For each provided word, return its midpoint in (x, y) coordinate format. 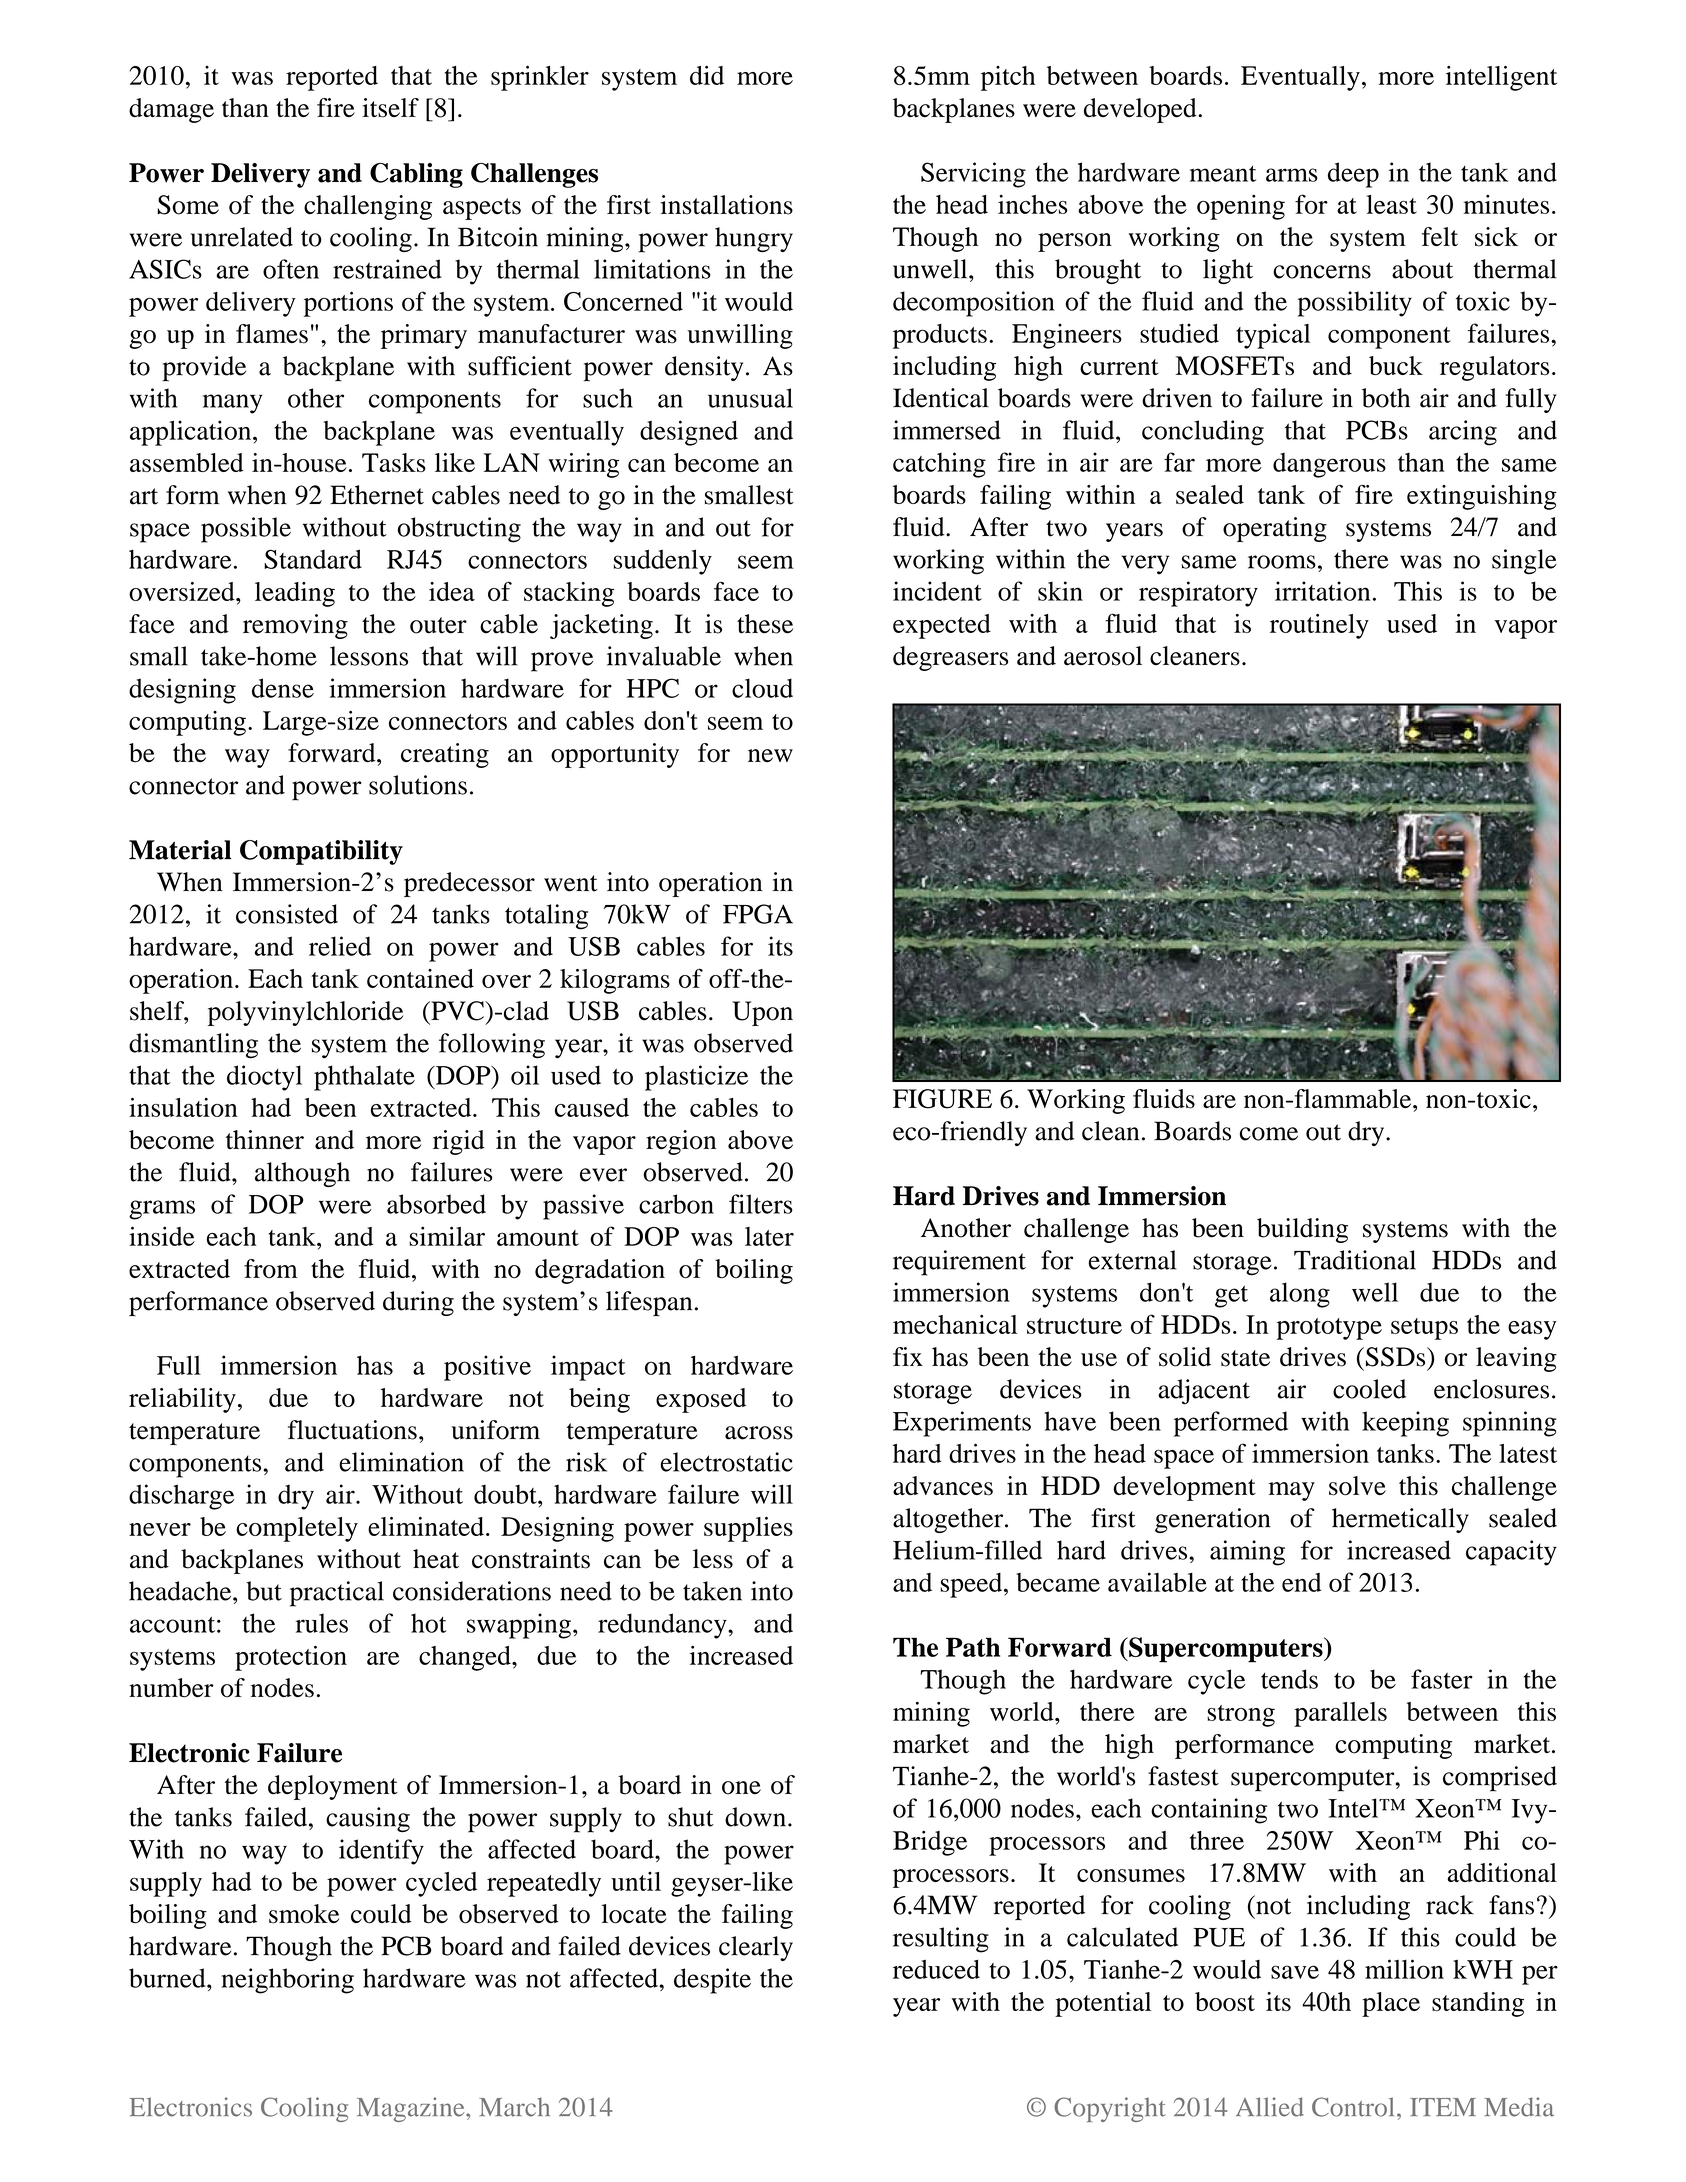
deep (1353, 175)
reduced (936, 1969)
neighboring (288, 1981)
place (1391, 2004)
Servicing (973, 175)
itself (390, 108)
